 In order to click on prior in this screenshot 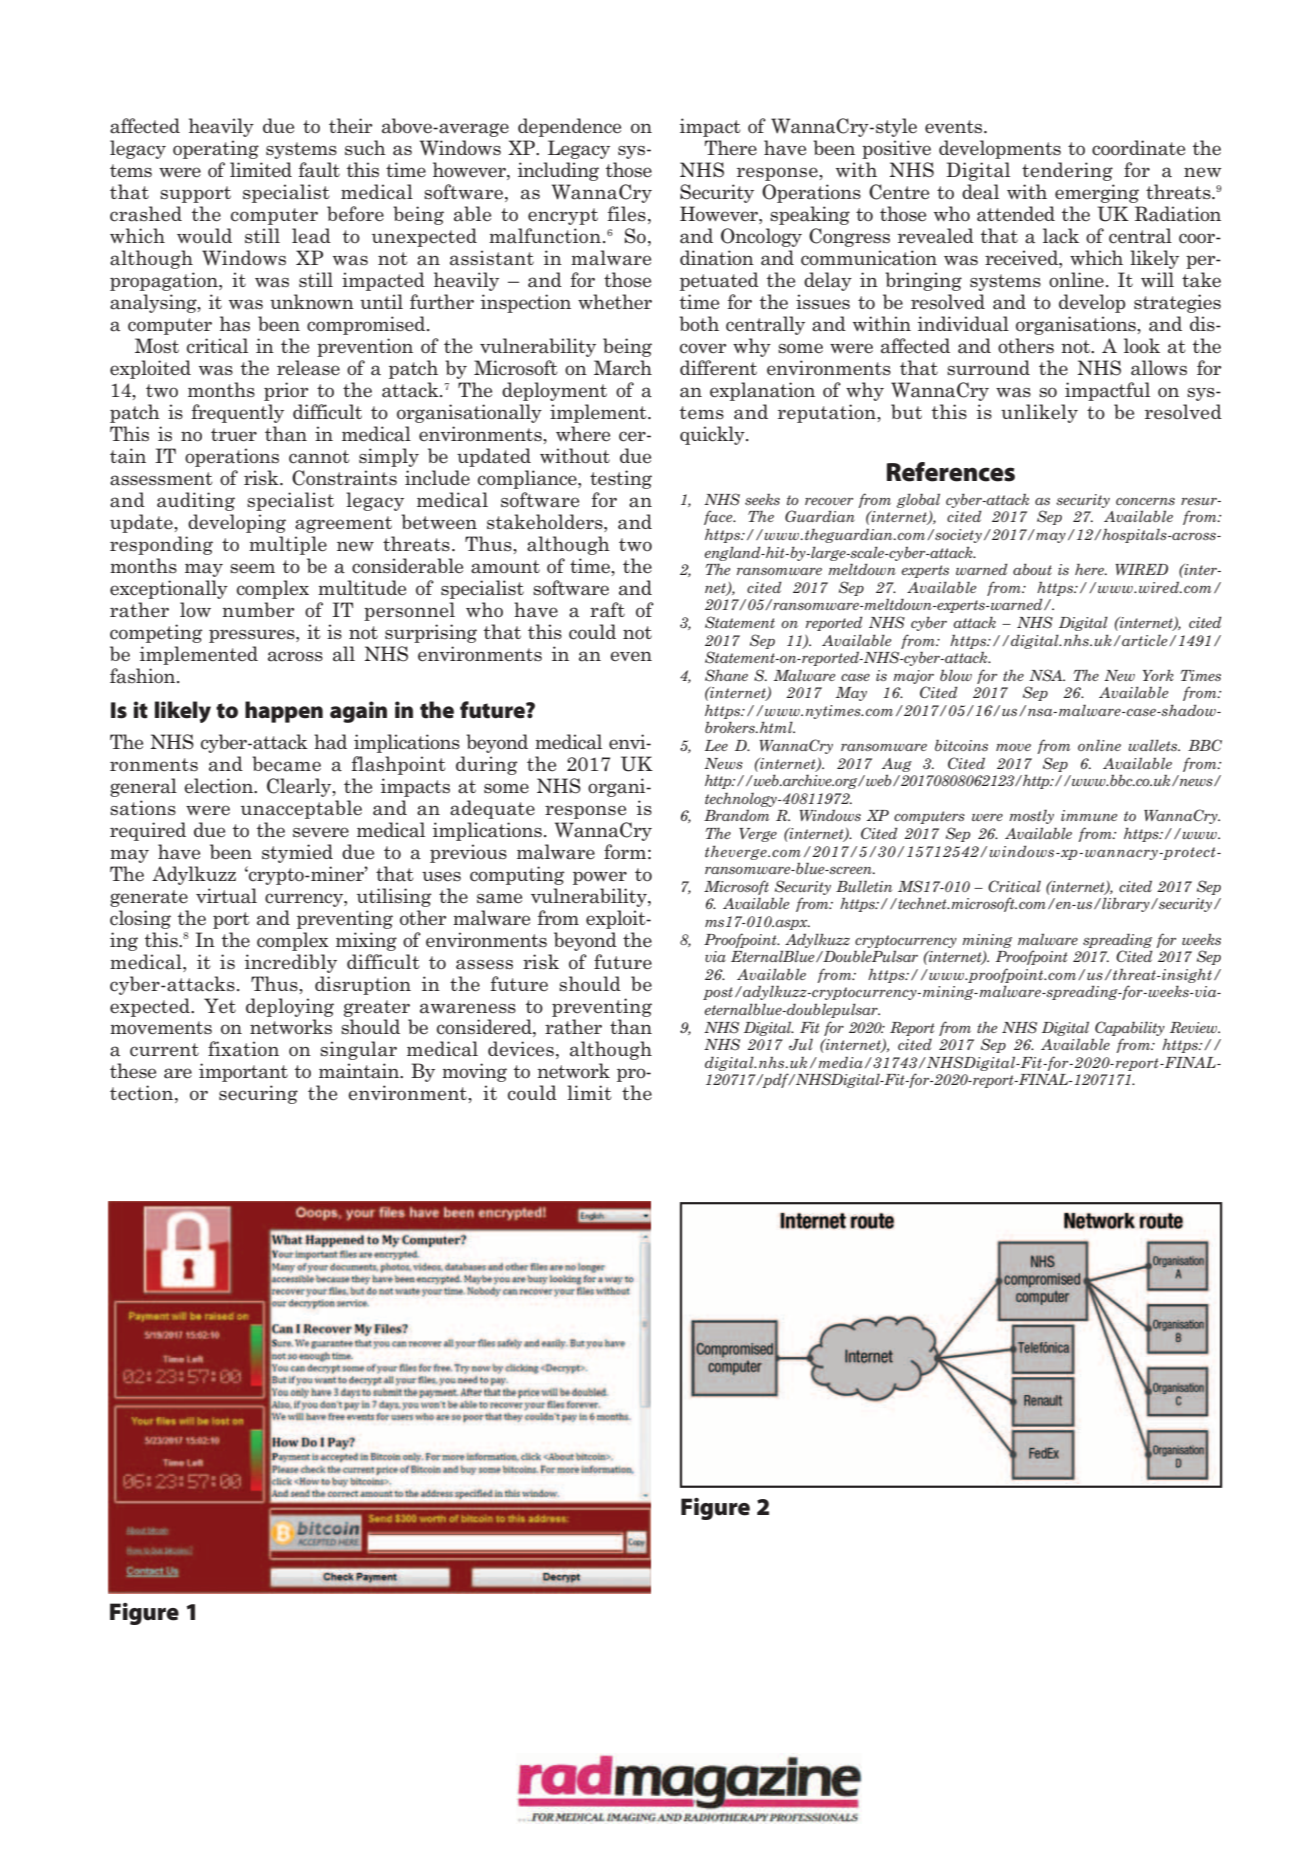, I will do `click(286, 391)`.
